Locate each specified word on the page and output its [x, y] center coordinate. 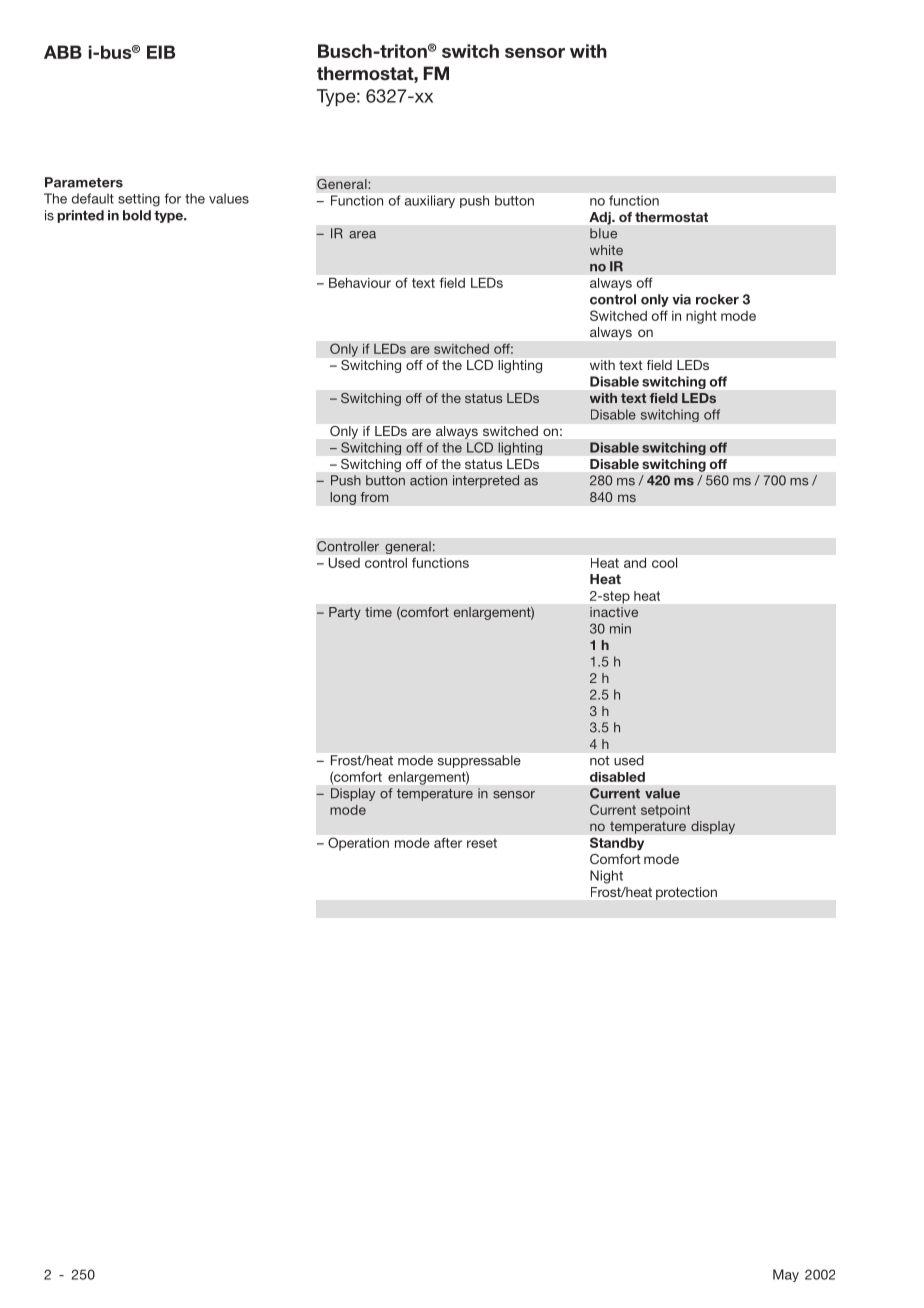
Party [345, 613]
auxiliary [430, 201]
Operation [358, 844]
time [378, 612]
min [620, 628]
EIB [161, 52]
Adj [601, 218]
